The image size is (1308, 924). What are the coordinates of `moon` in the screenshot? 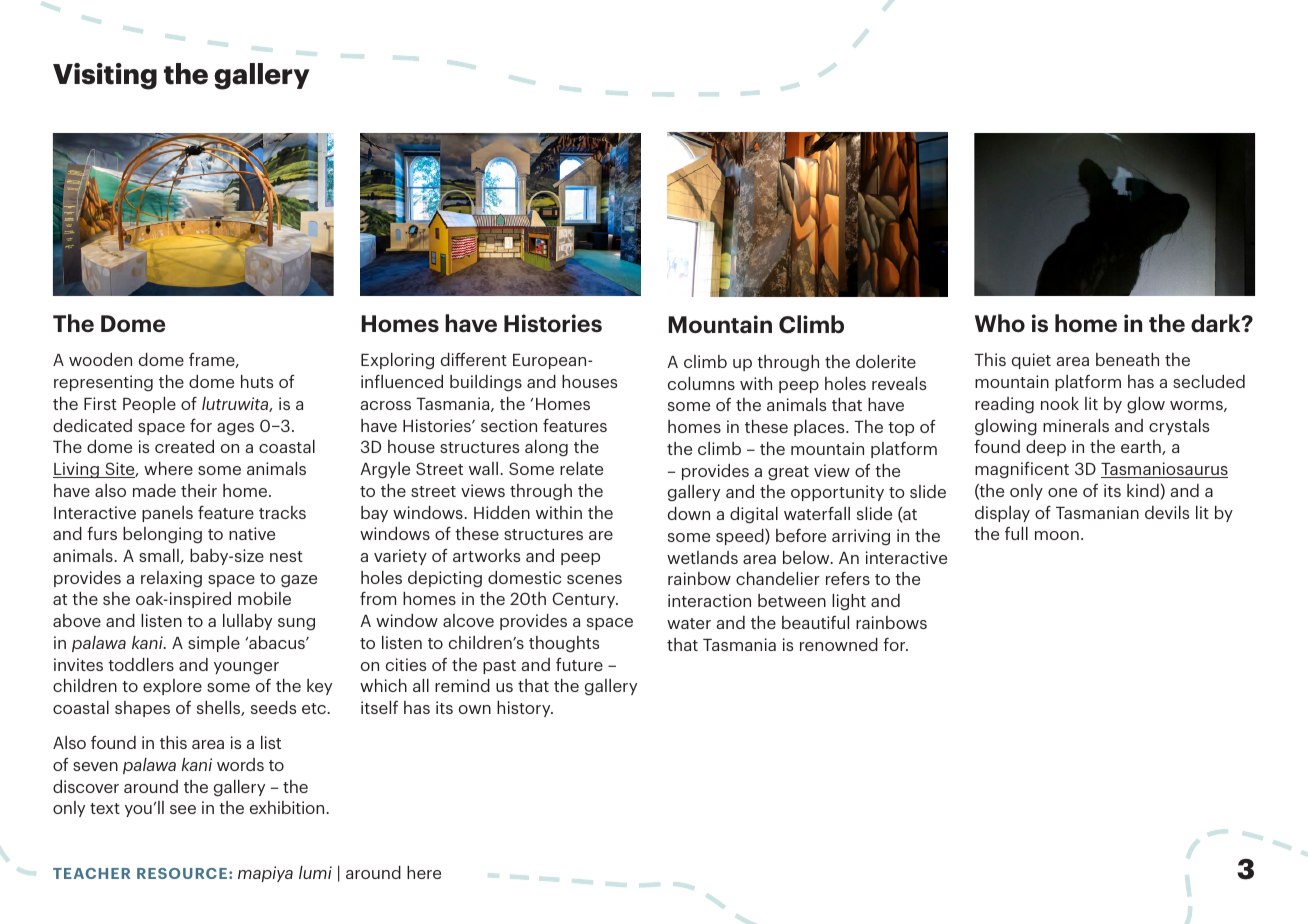 It's located at (1057, 535).
